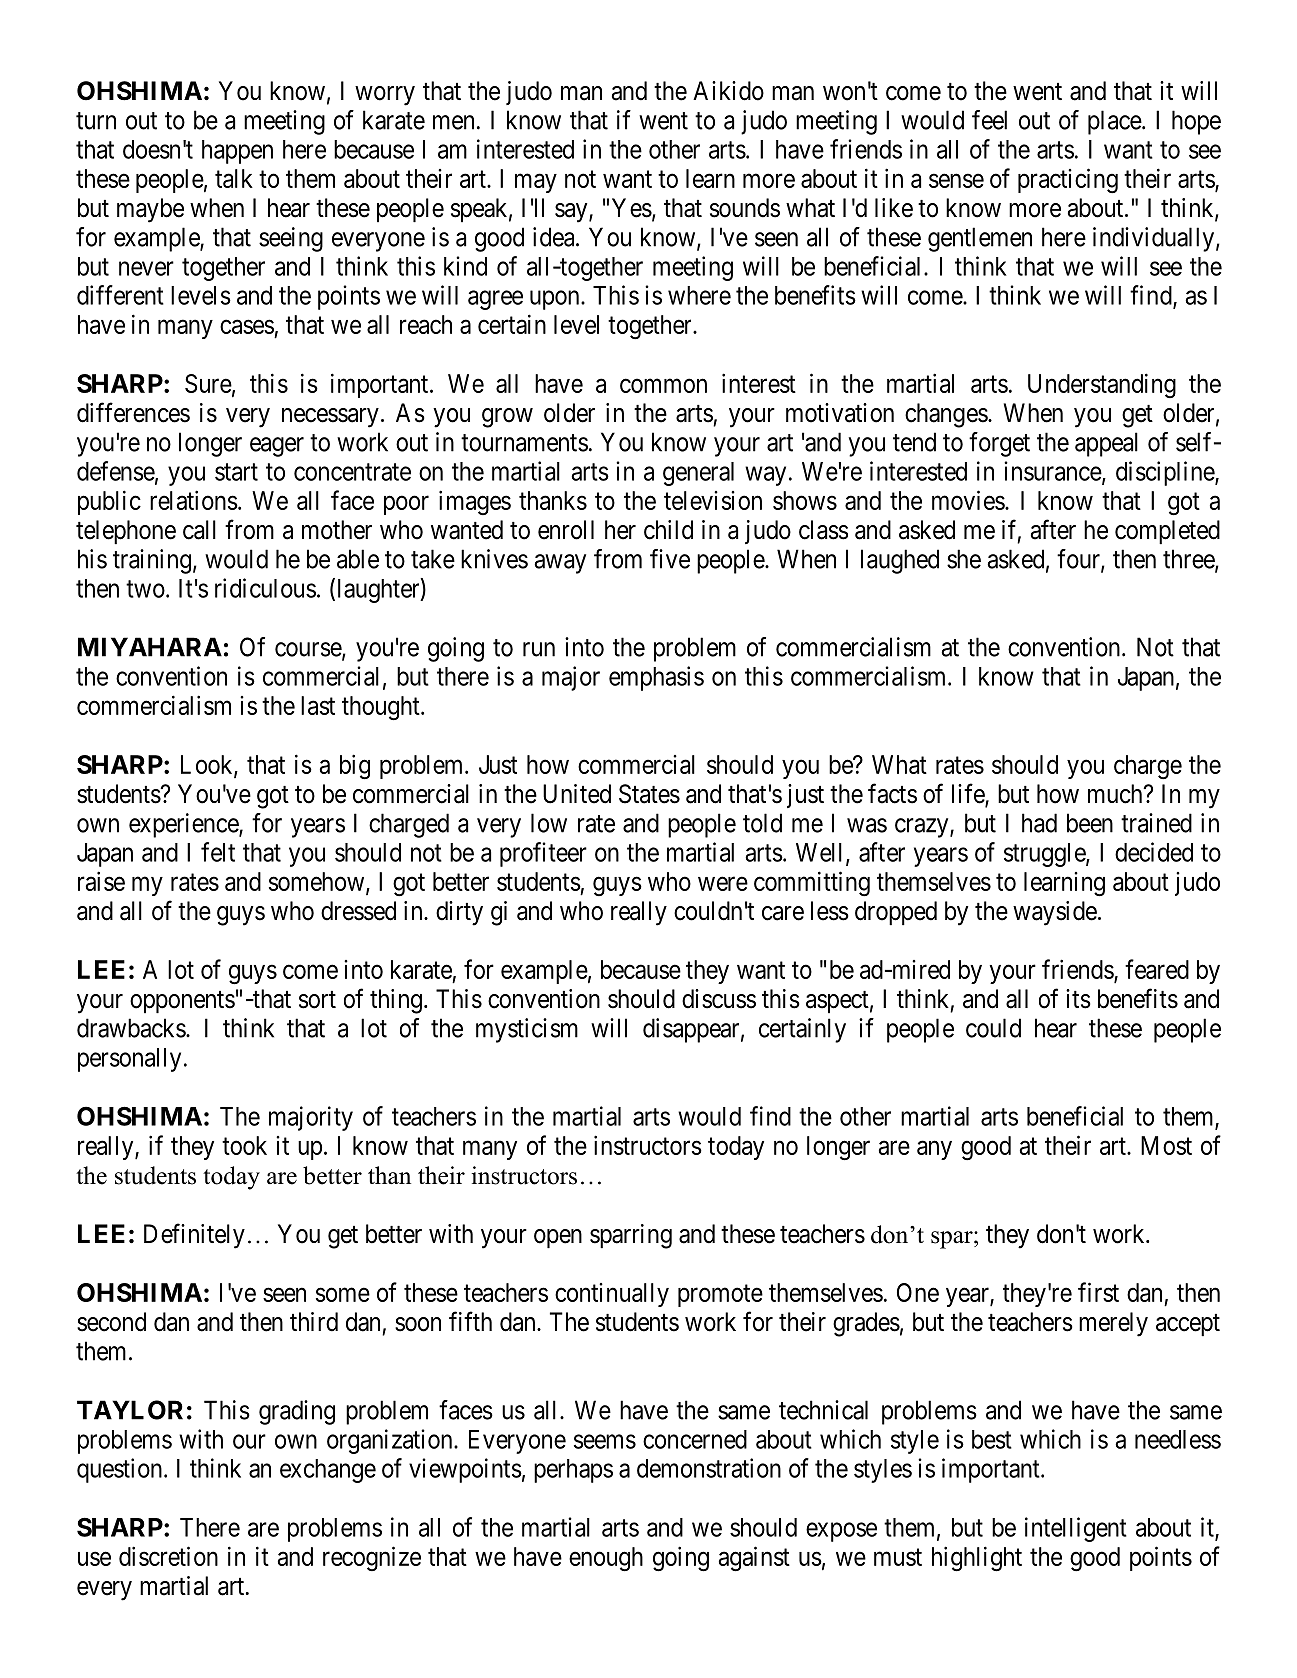 The height and width of the page is (1678, 1297). I want to click on much, so click(1116, 794).
